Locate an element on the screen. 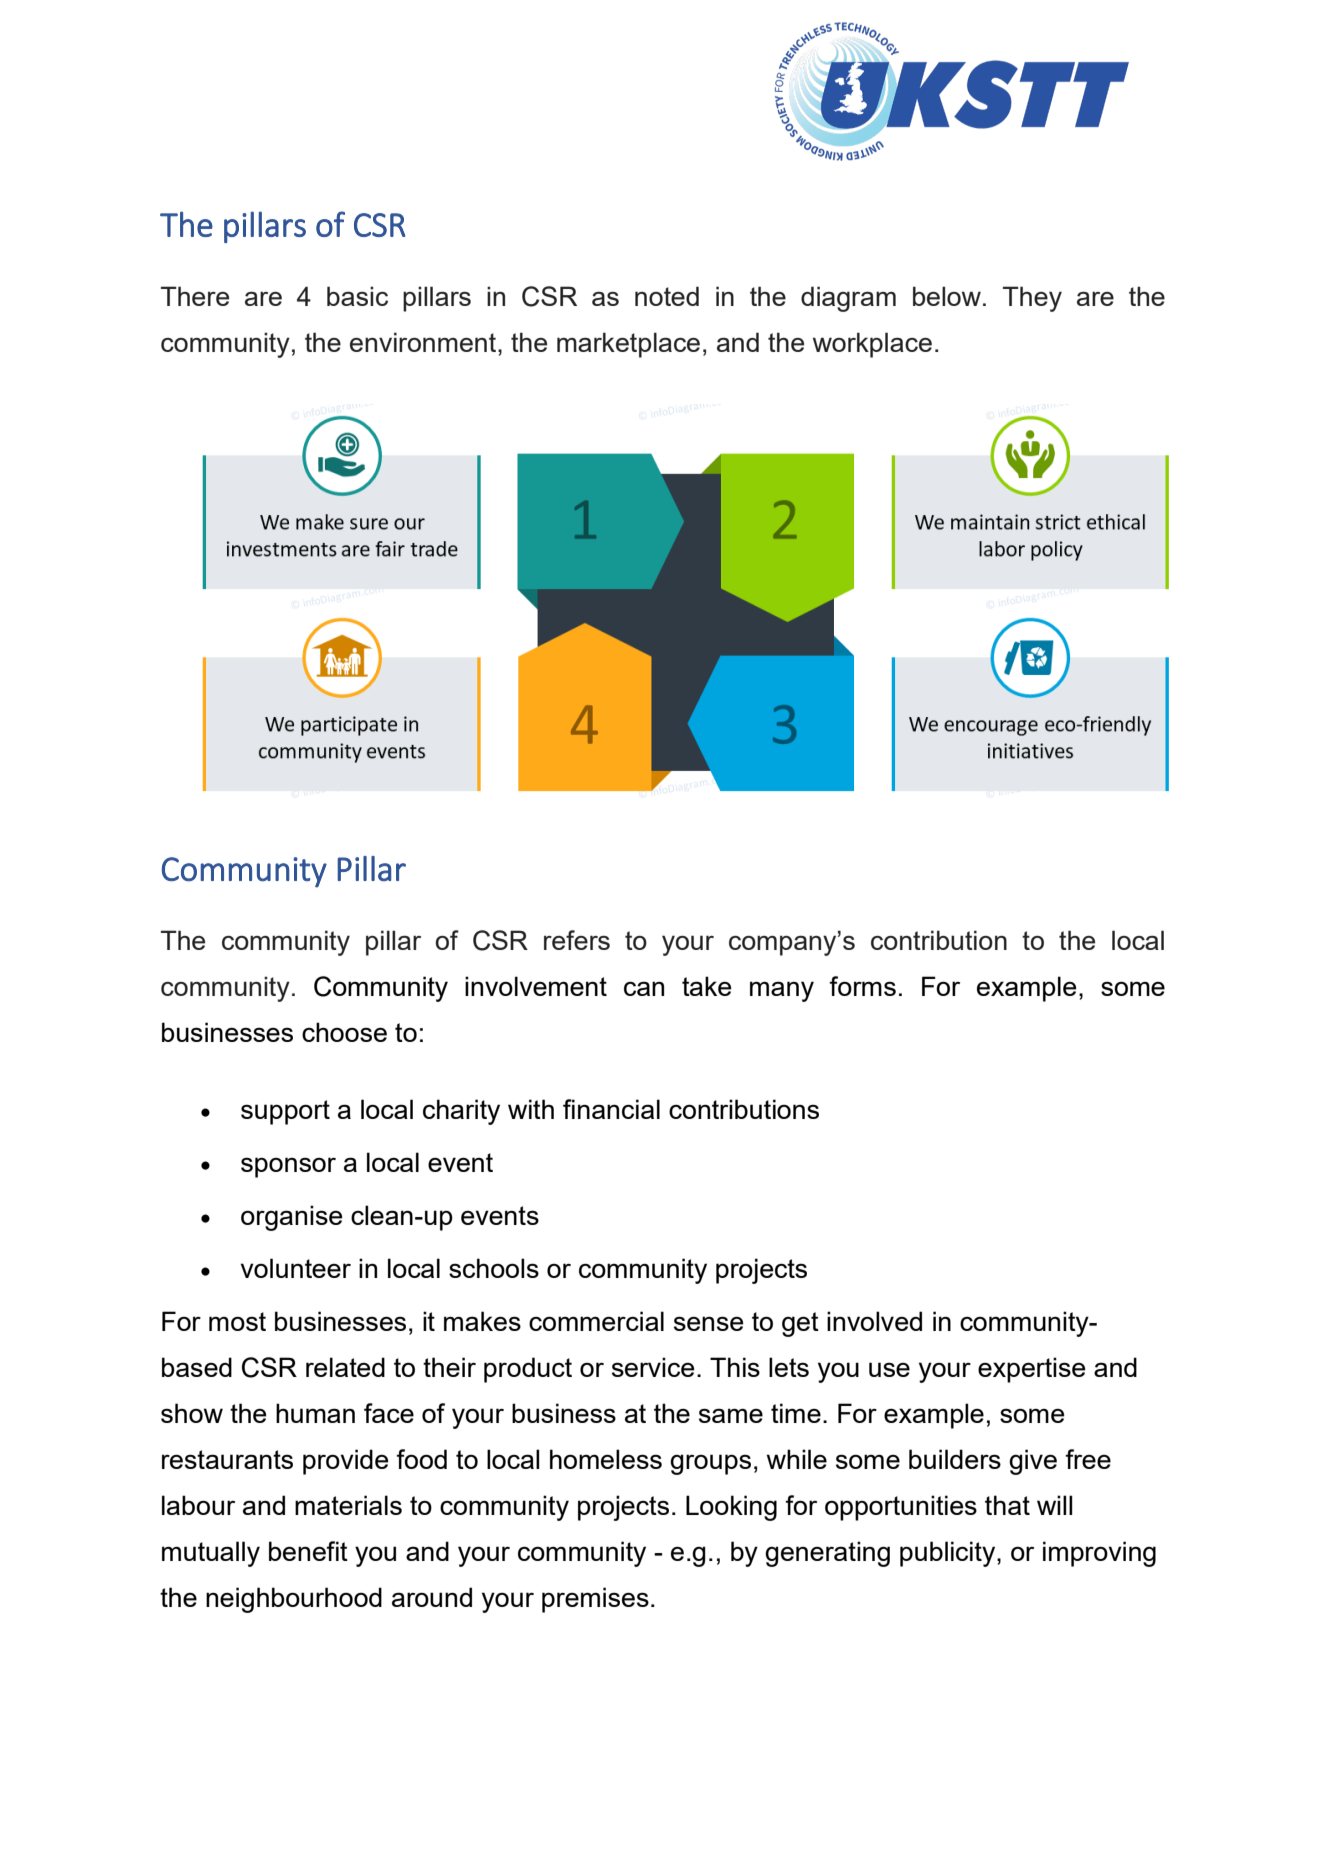 The height and width of the screenshot is (1876, 1326). forms is located at coordinates (862, 986).
